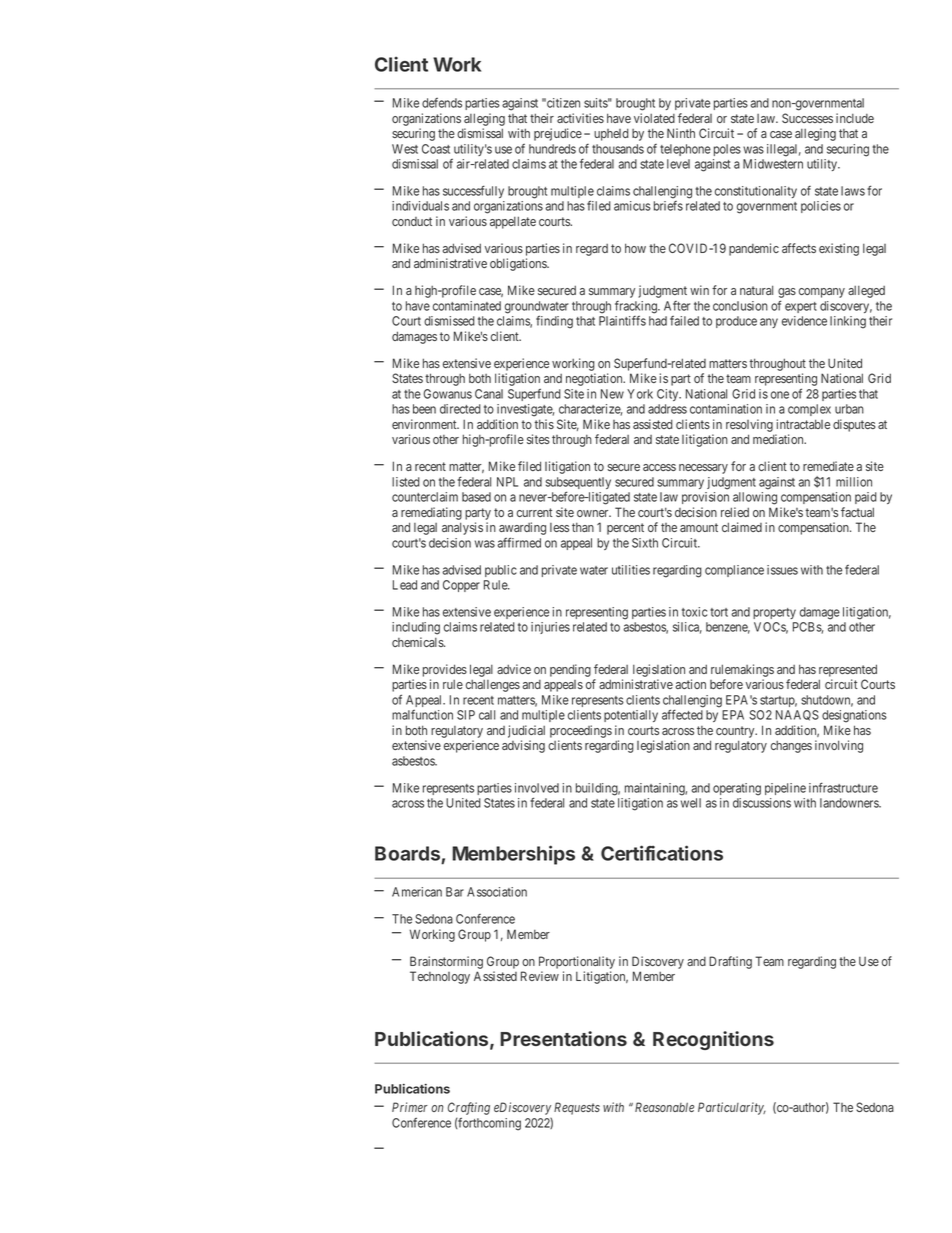 The width and height of the document is (952, 1233). What do you see at coordinates (774, 613) in the document?
I see `property` at bounding box center [774, 613].
